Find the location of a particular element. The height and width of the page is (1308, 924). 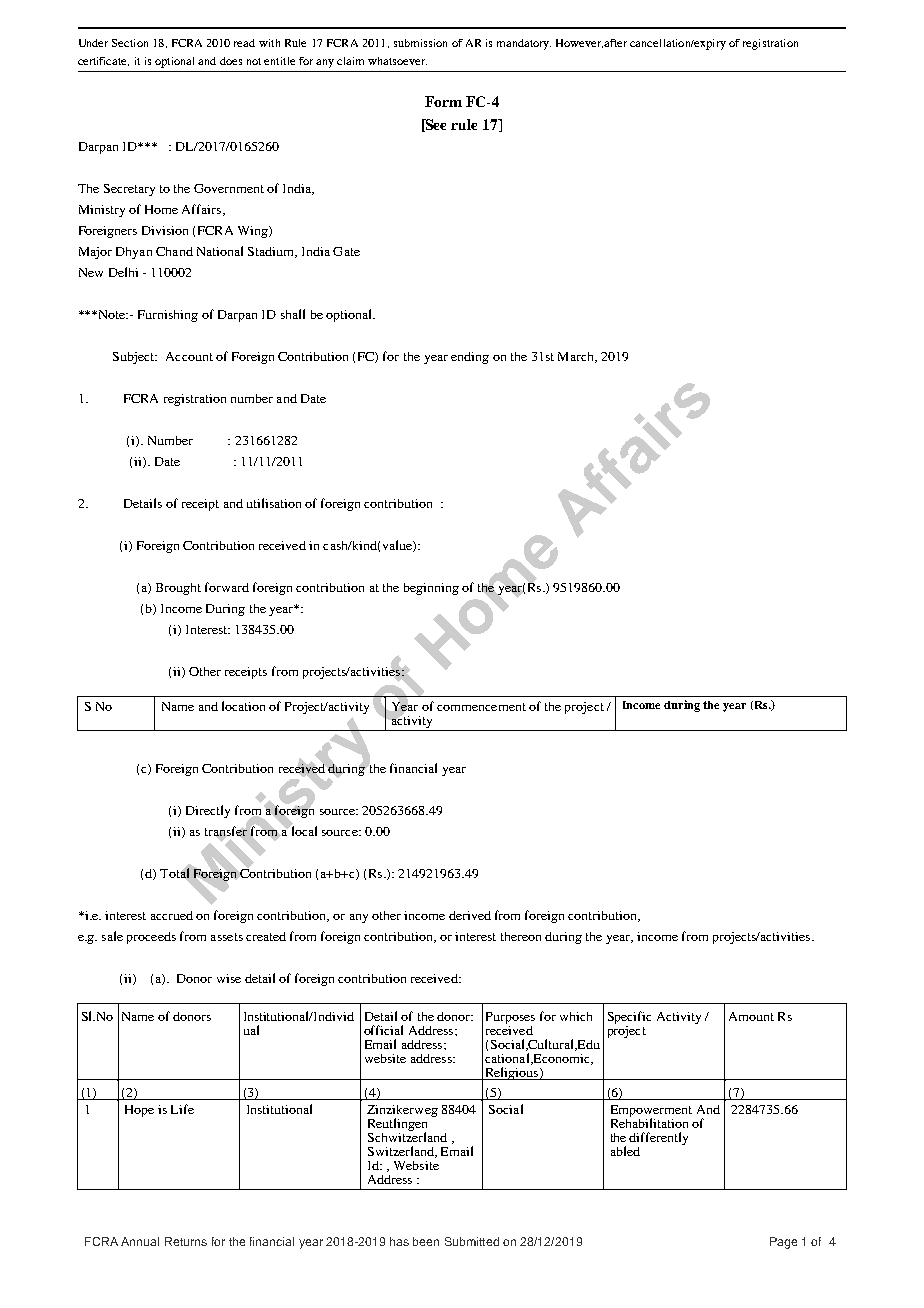

does is located at coordinates (231, 61).
